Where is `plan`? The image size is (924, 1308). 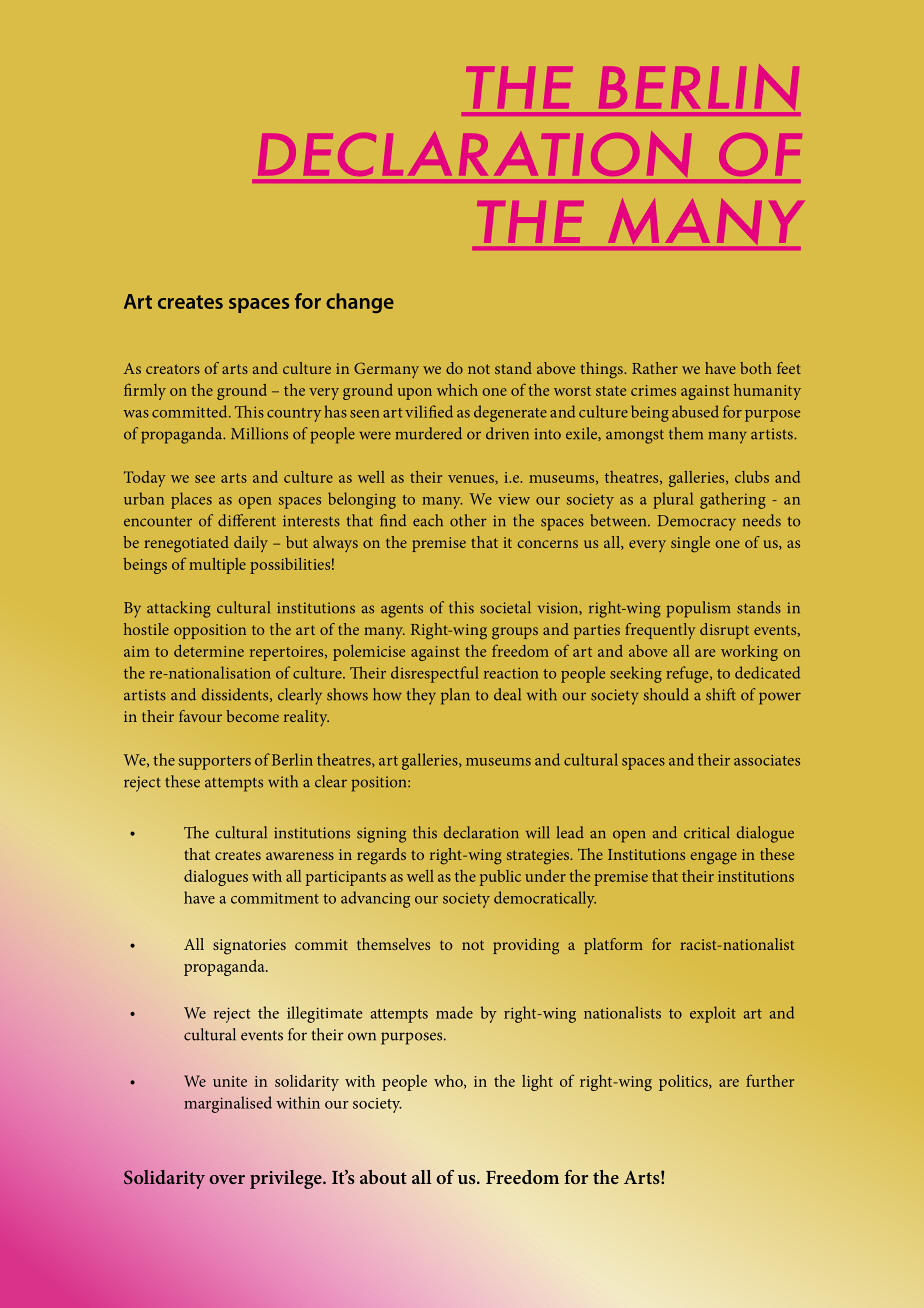
plan is located at coordinates (455, 696).
